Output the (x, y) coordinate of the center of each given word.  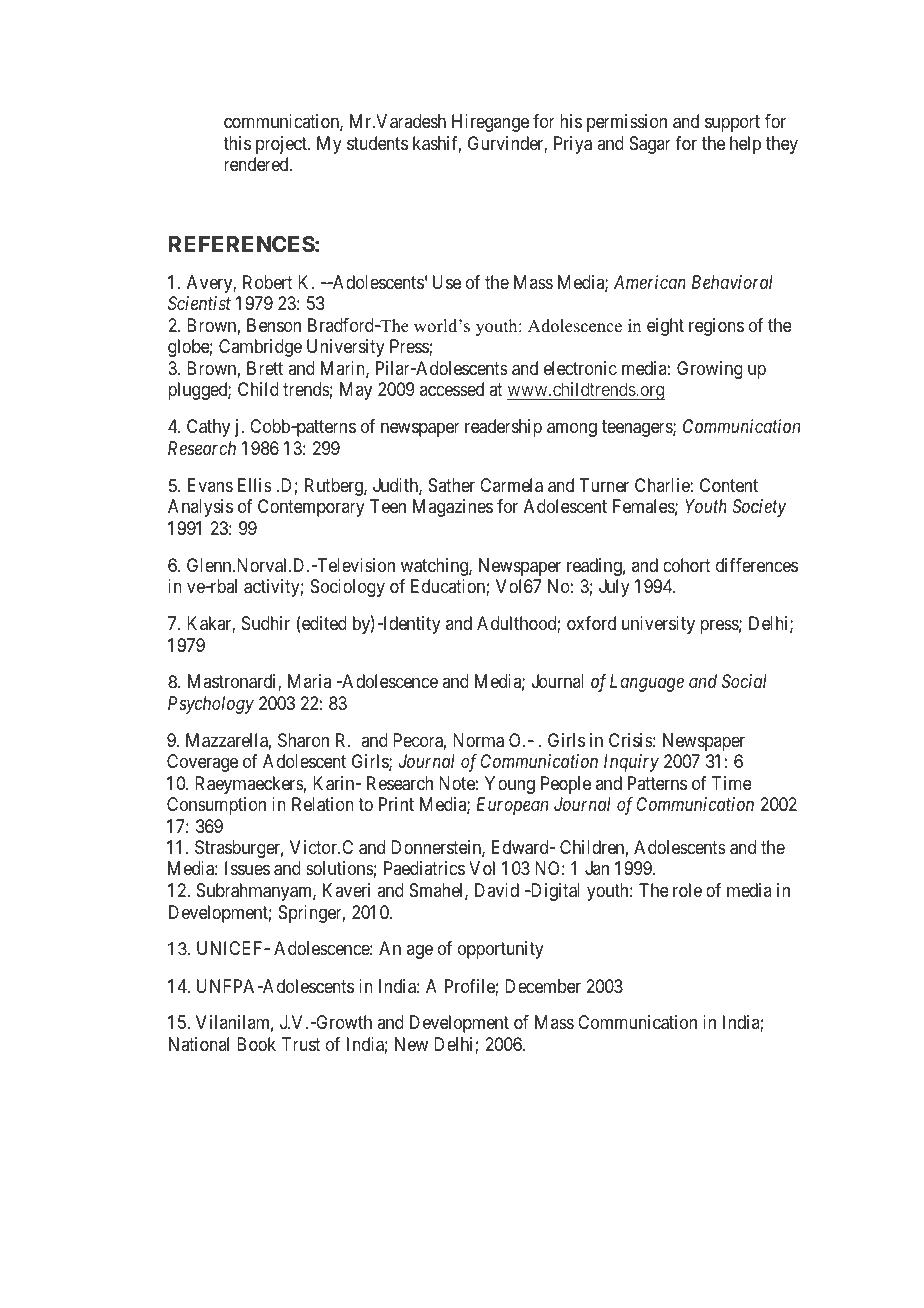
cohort (687, 565)
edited (323, 624)
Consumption (216, 806)
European (512, 806)
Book (256, 1044)
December (543, 986)
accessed (452, 389)
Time (732, 783)
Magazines (453, 508)
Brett (265, 368)
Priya (573, 145)
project (282, 145)
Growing (710, 370)
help (745, 145)
